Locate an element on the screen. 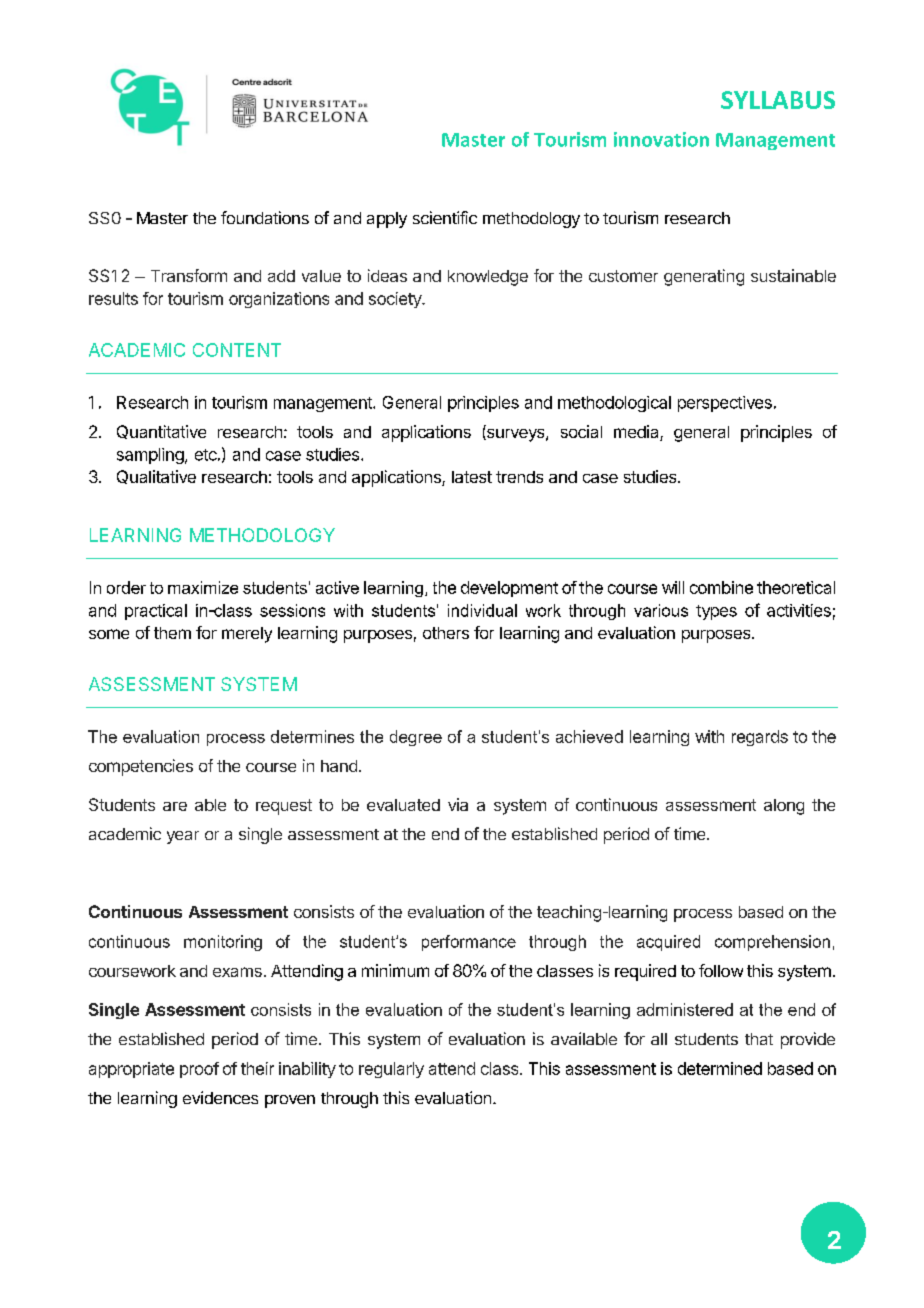 This screenshot has width=924, height=1308. proof is located at coordinates (199, 1070).
